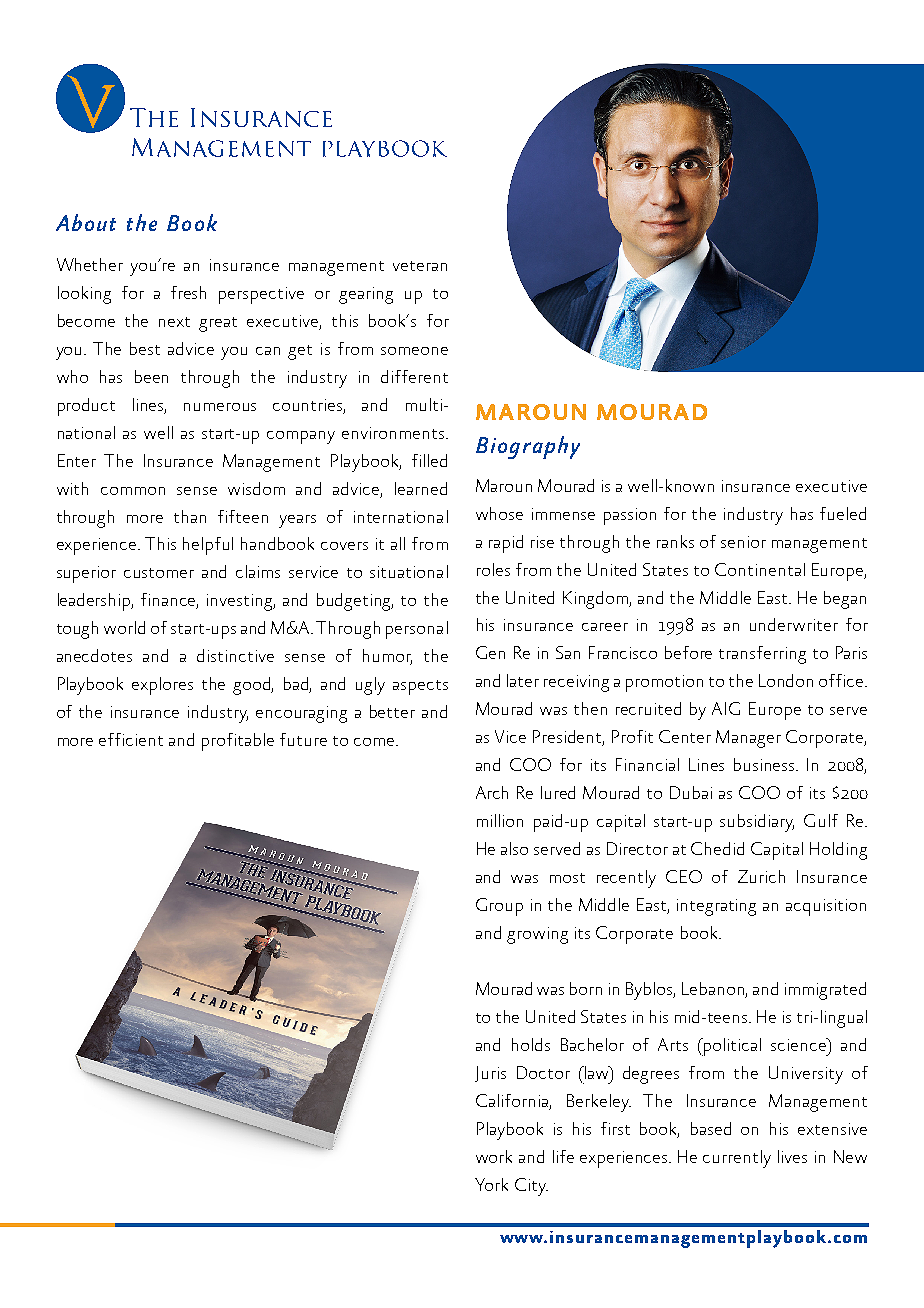  What do you see at coordinates (188, 292) in the document?
I see `fresh` at bounding box center [188, 292].
